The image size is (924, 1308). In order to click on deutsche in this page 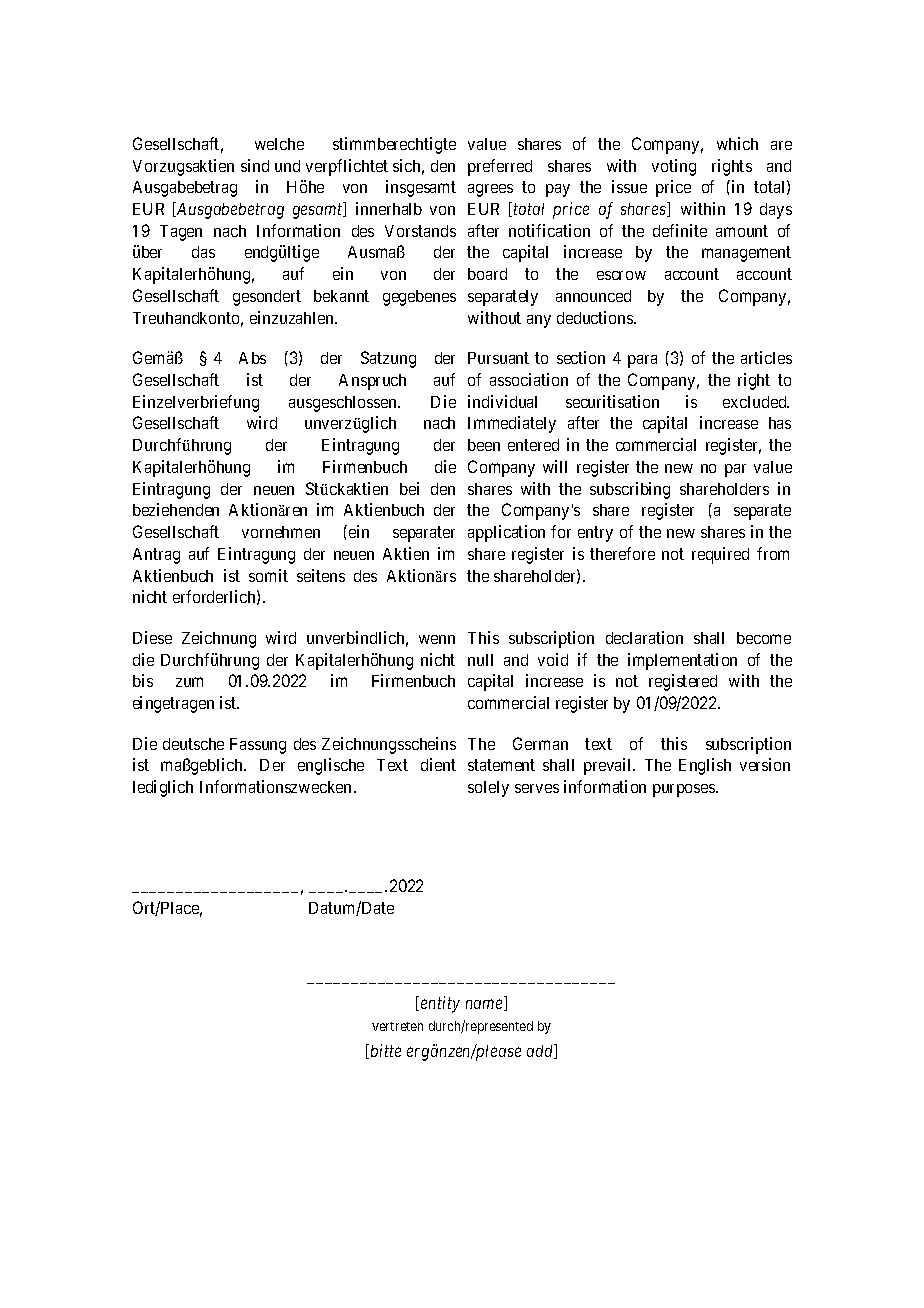, I will do `click(193, 744)`.
